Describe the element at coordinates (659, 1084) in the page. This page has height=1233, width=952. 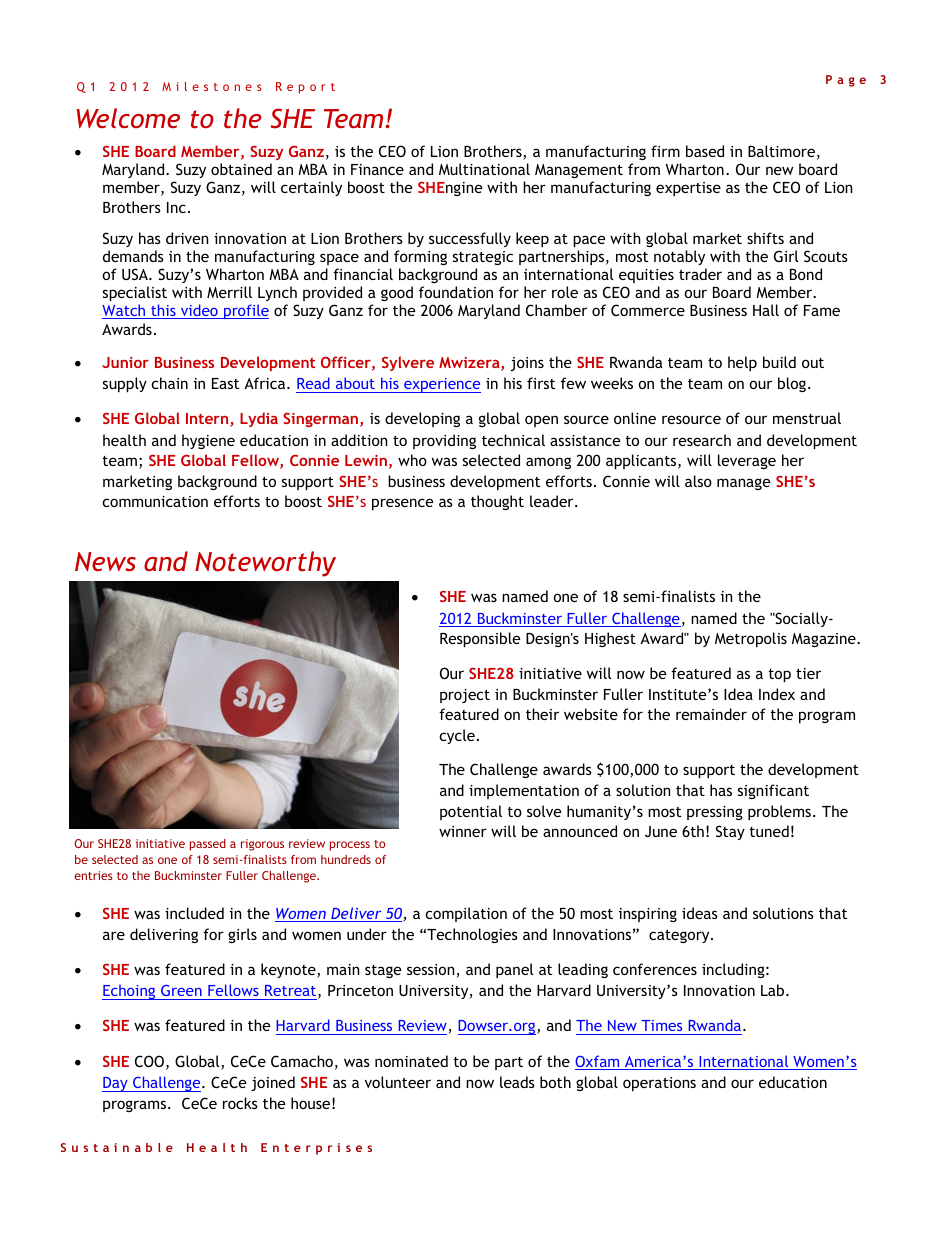
I see `operations` at that location.
